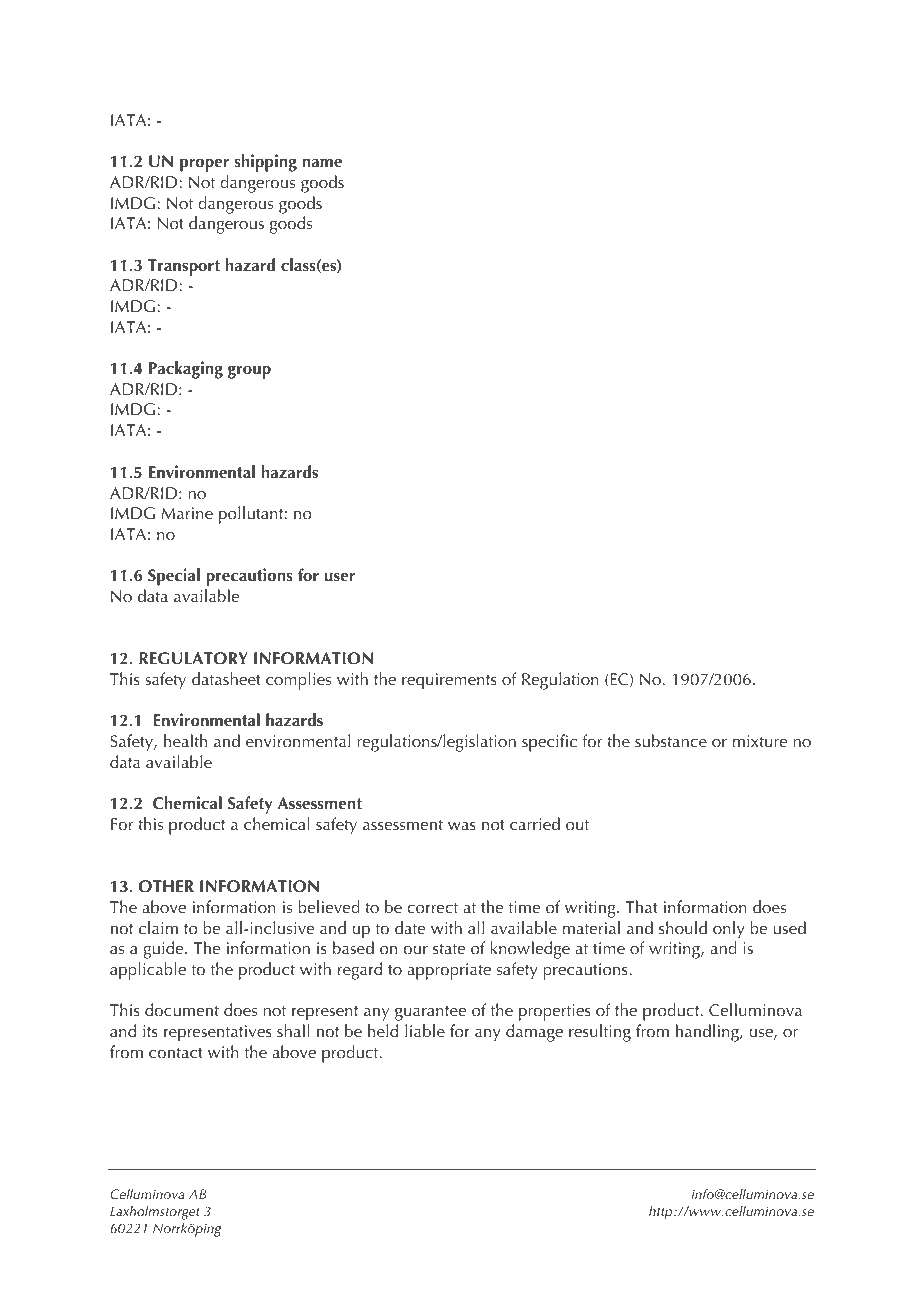 The height and width of the page is (1308, 924). Describe the element at coordinates (462, 826) in the page. I see `was` at that location.
